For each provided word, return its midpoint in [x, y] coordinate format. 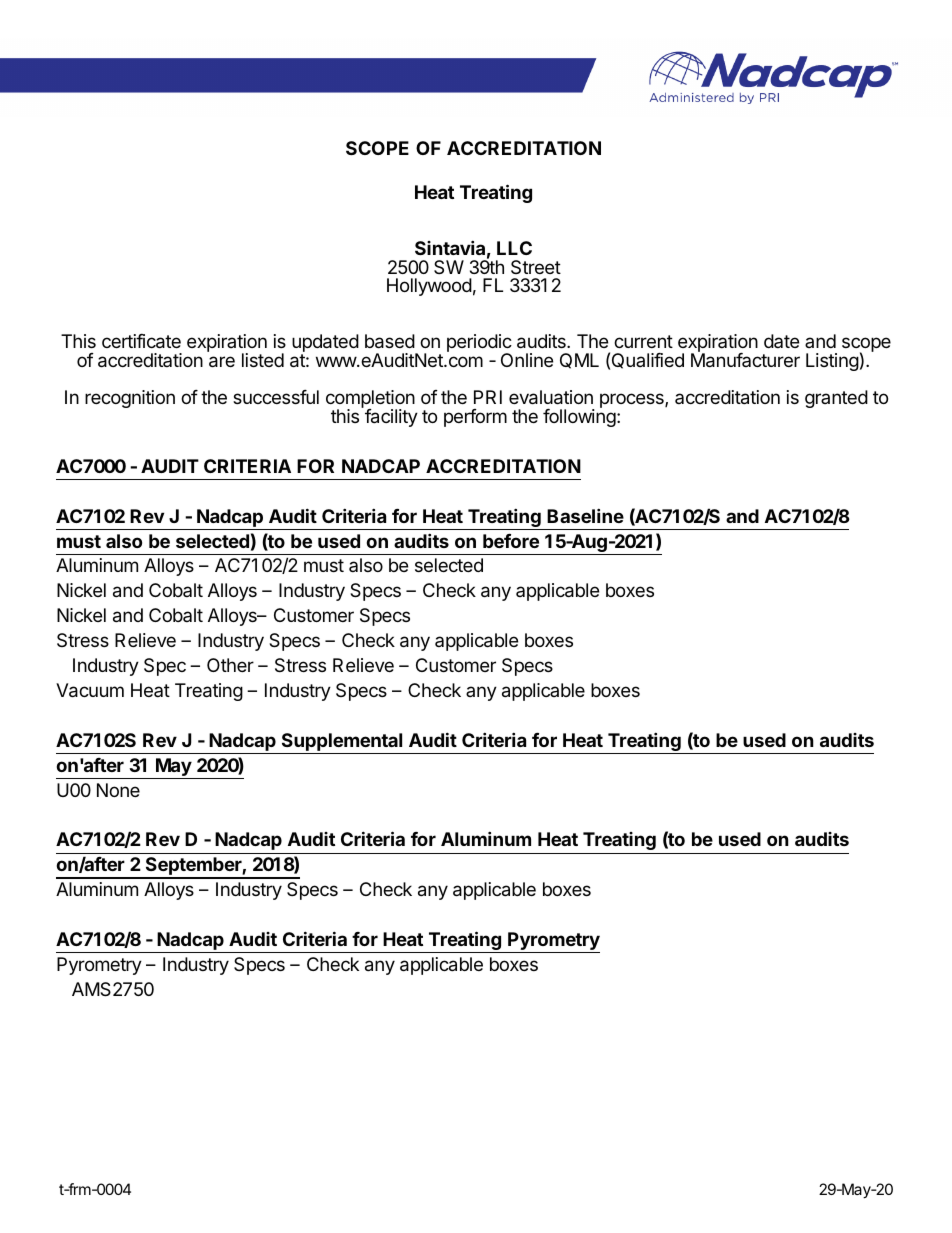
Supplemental [342, 743]
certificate [141, 341]
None [118, 790]
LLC [514, 248]
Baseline [585, 515]
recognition [130, 399]
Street [536, 267]
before [511, 541]
